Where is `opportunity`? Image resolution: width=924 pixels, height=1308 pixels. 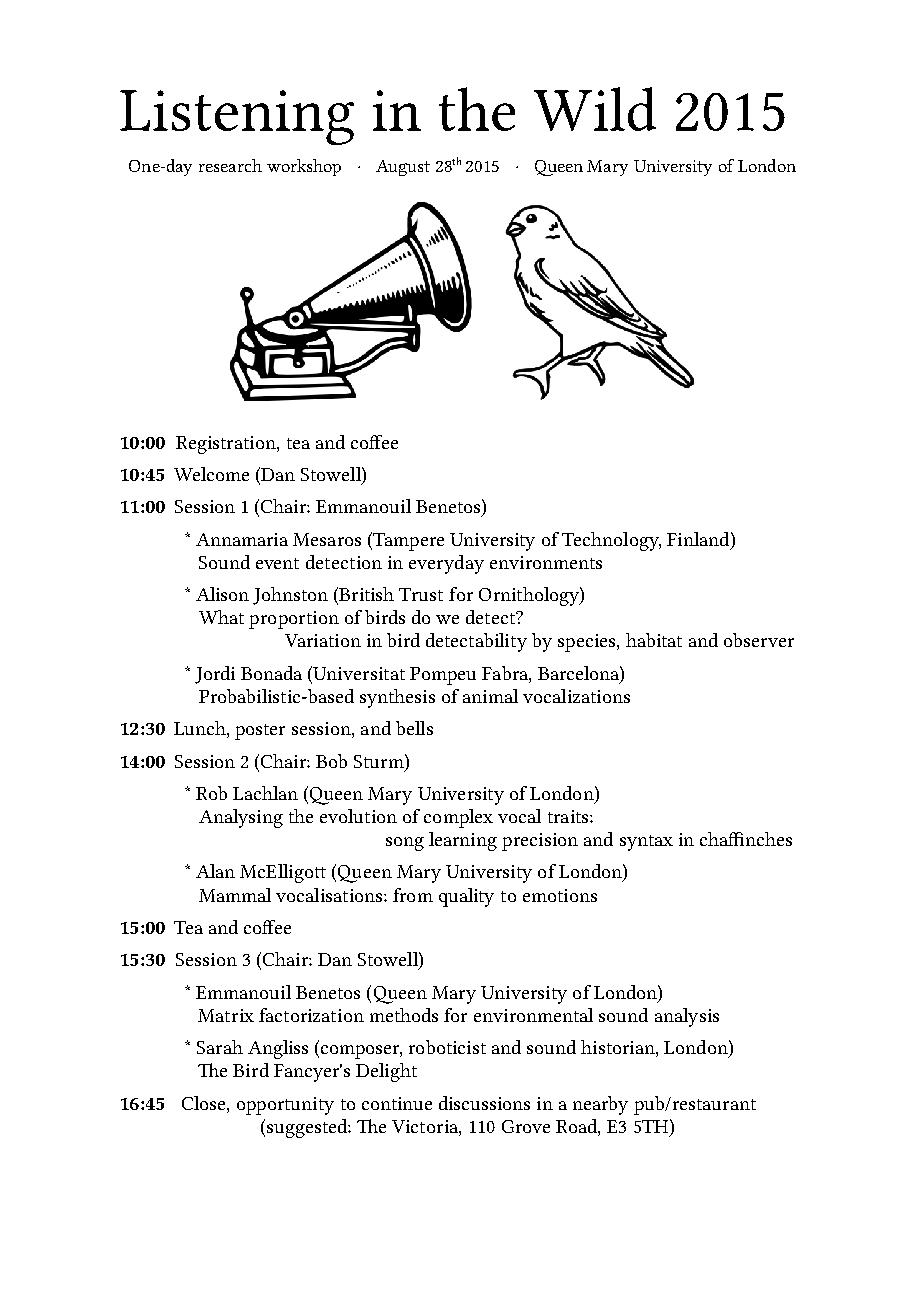 opportunity is located at coordinates (285, 1106).
